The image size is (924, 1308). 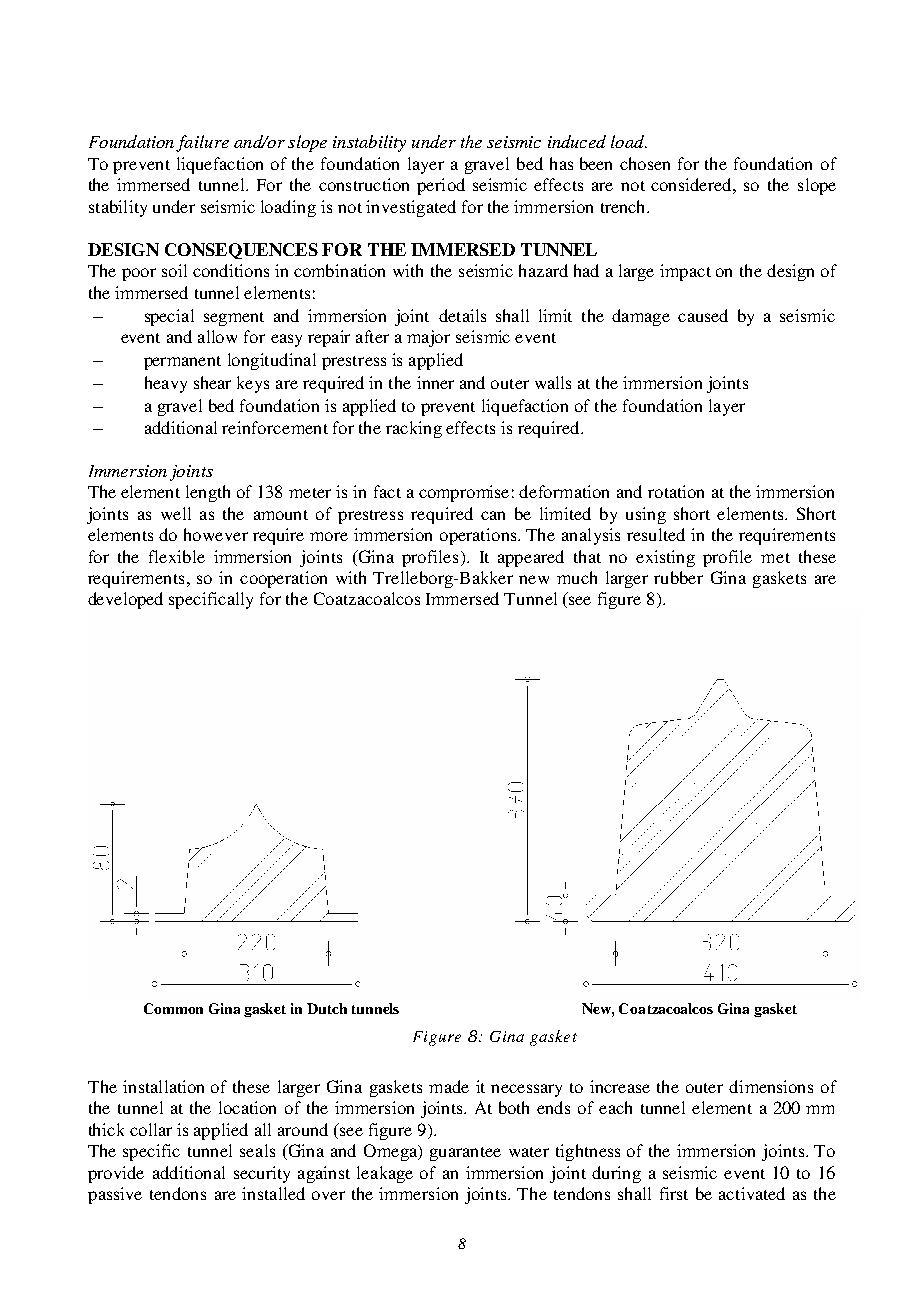 What do you see at coordinates (678, 577) in the screenshot?
I see `rubber` at bounding box center [678, 577].
